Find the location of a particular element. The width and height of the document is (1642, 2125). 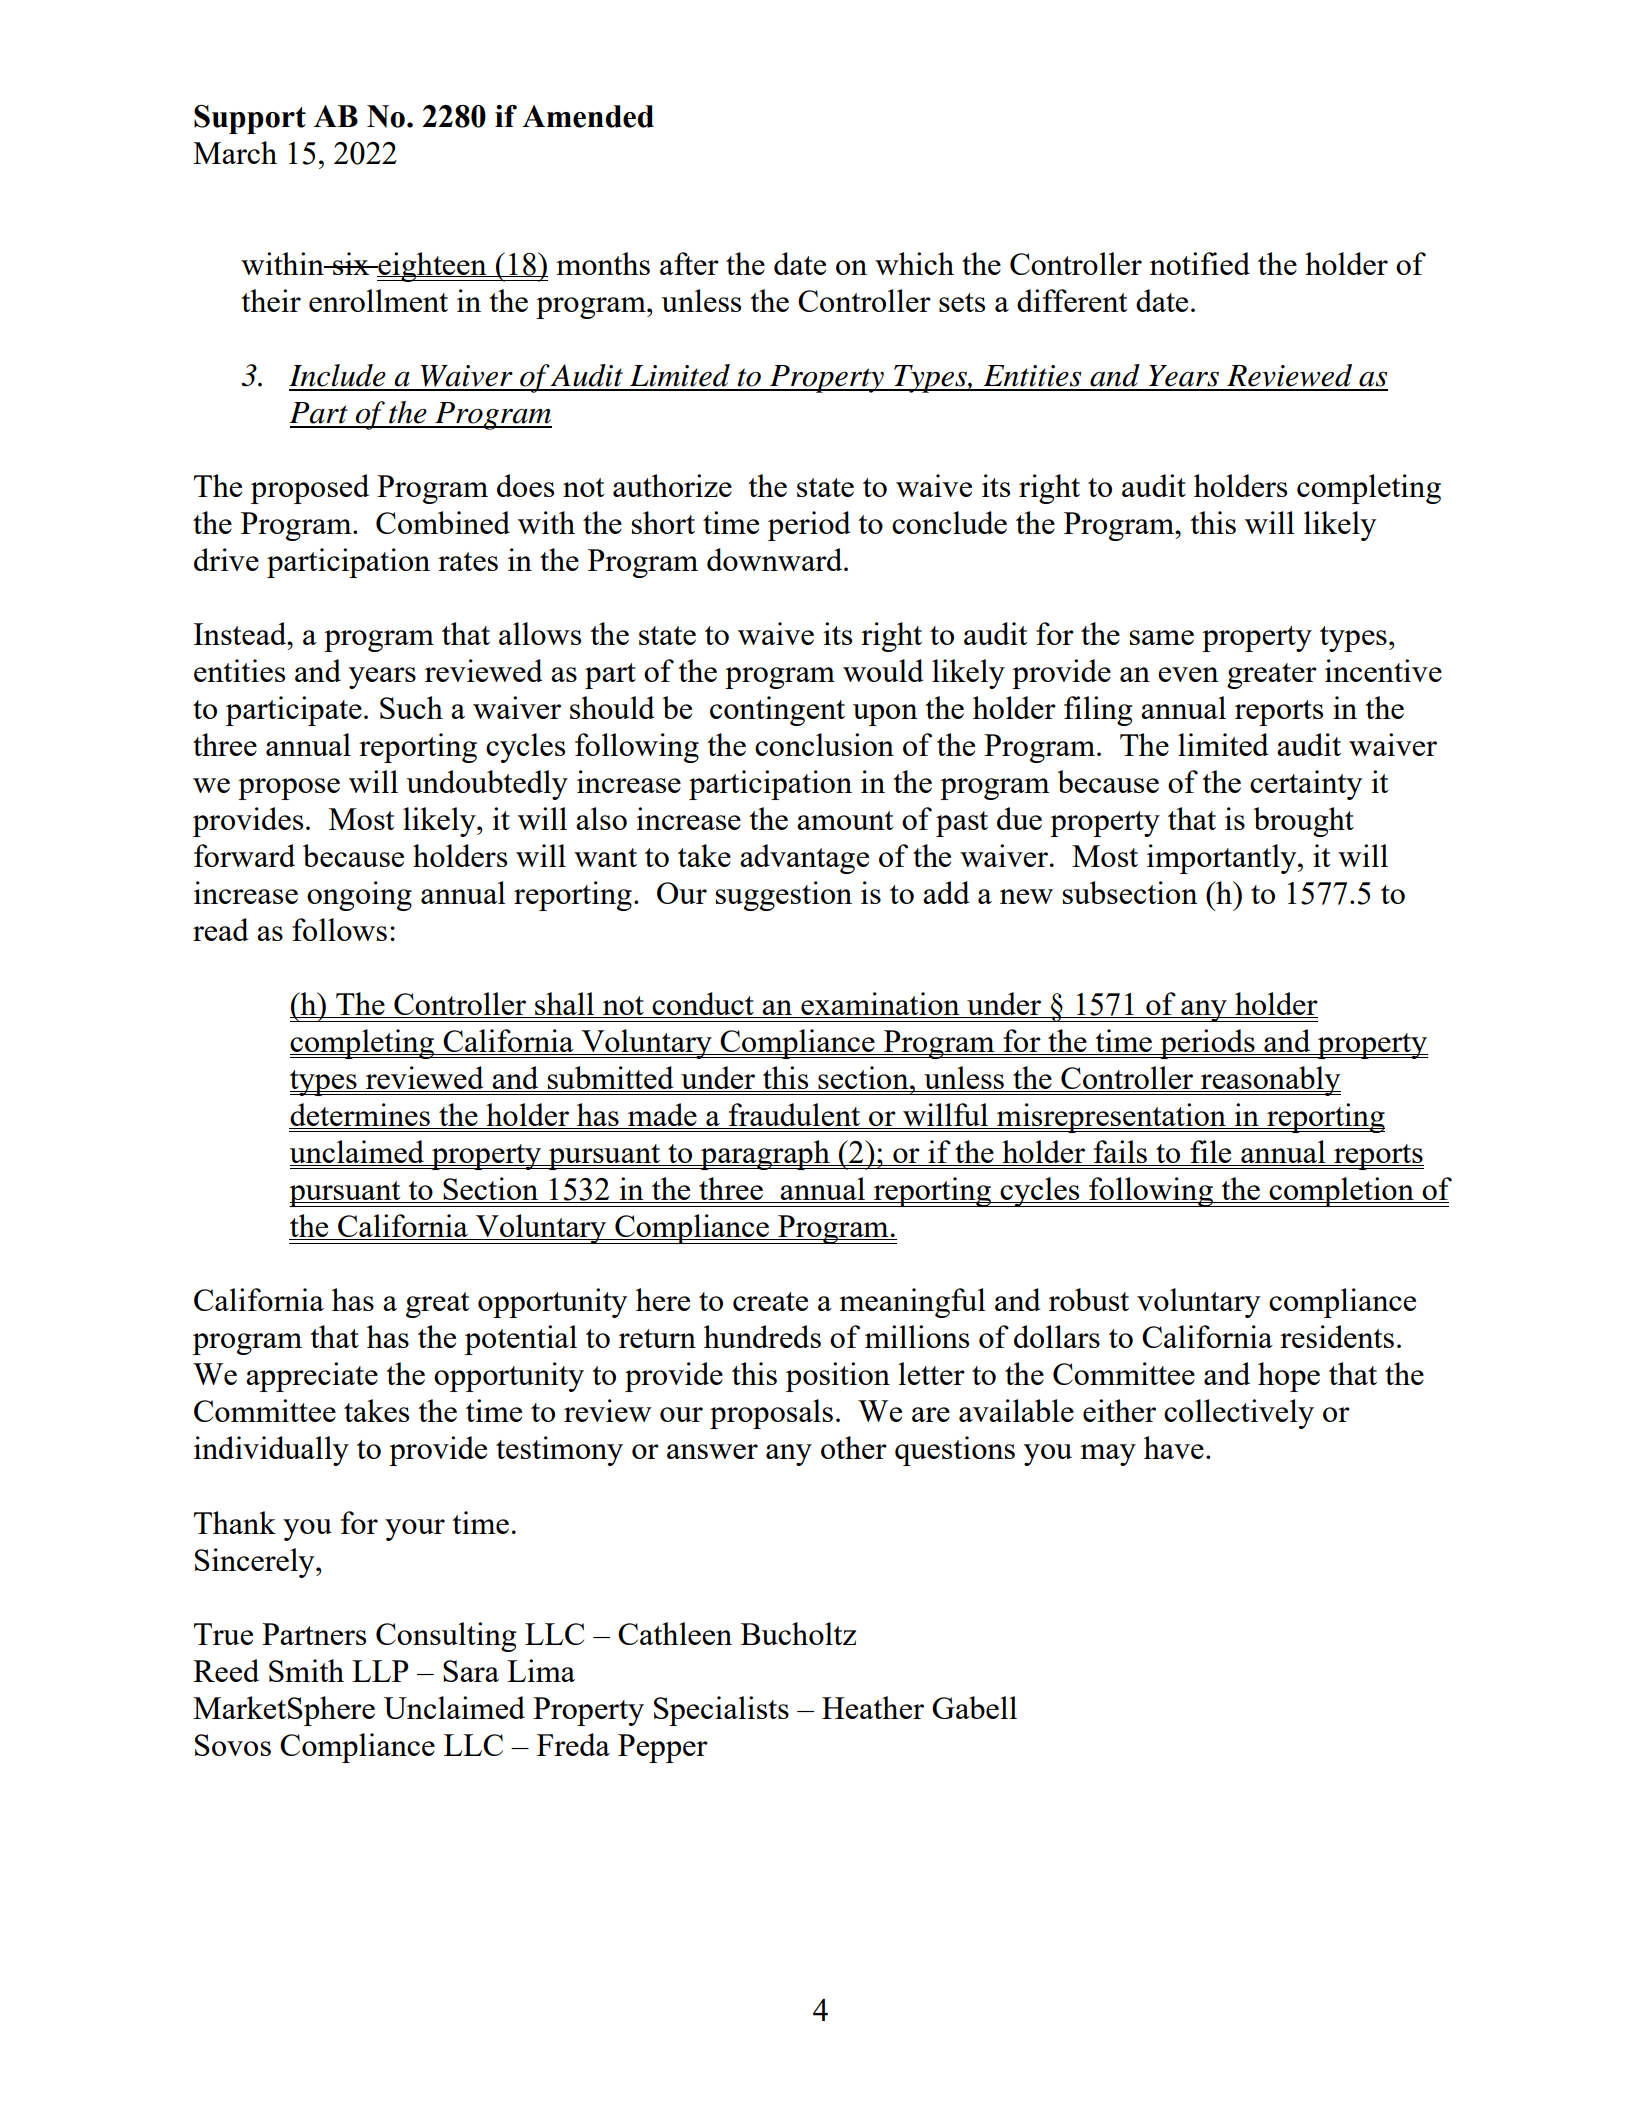

Heather is located at coordinates (873, 1707).
